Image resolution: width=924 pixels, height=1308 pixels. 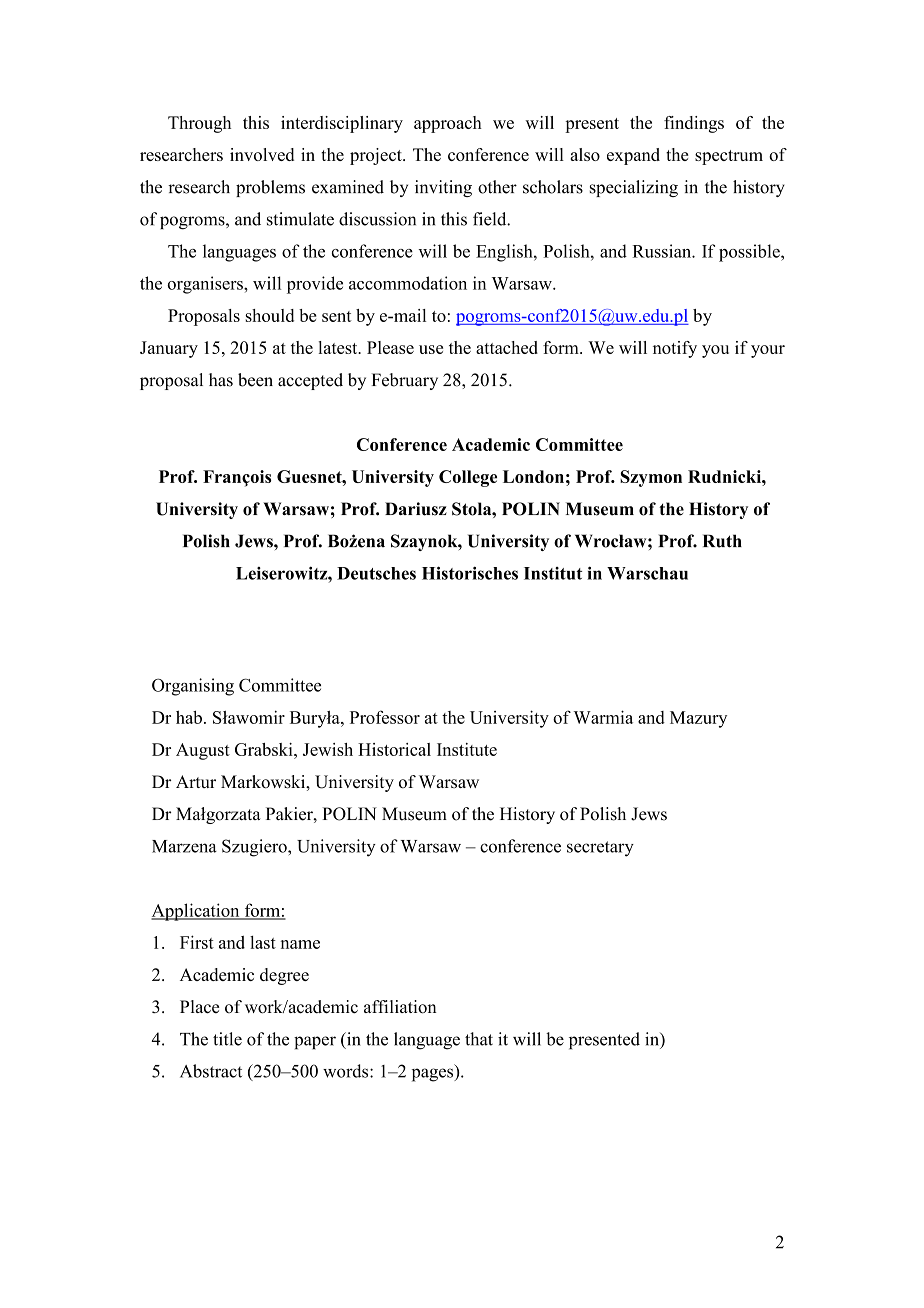 I want to click on spectrum, so click(x=729, y=157).
